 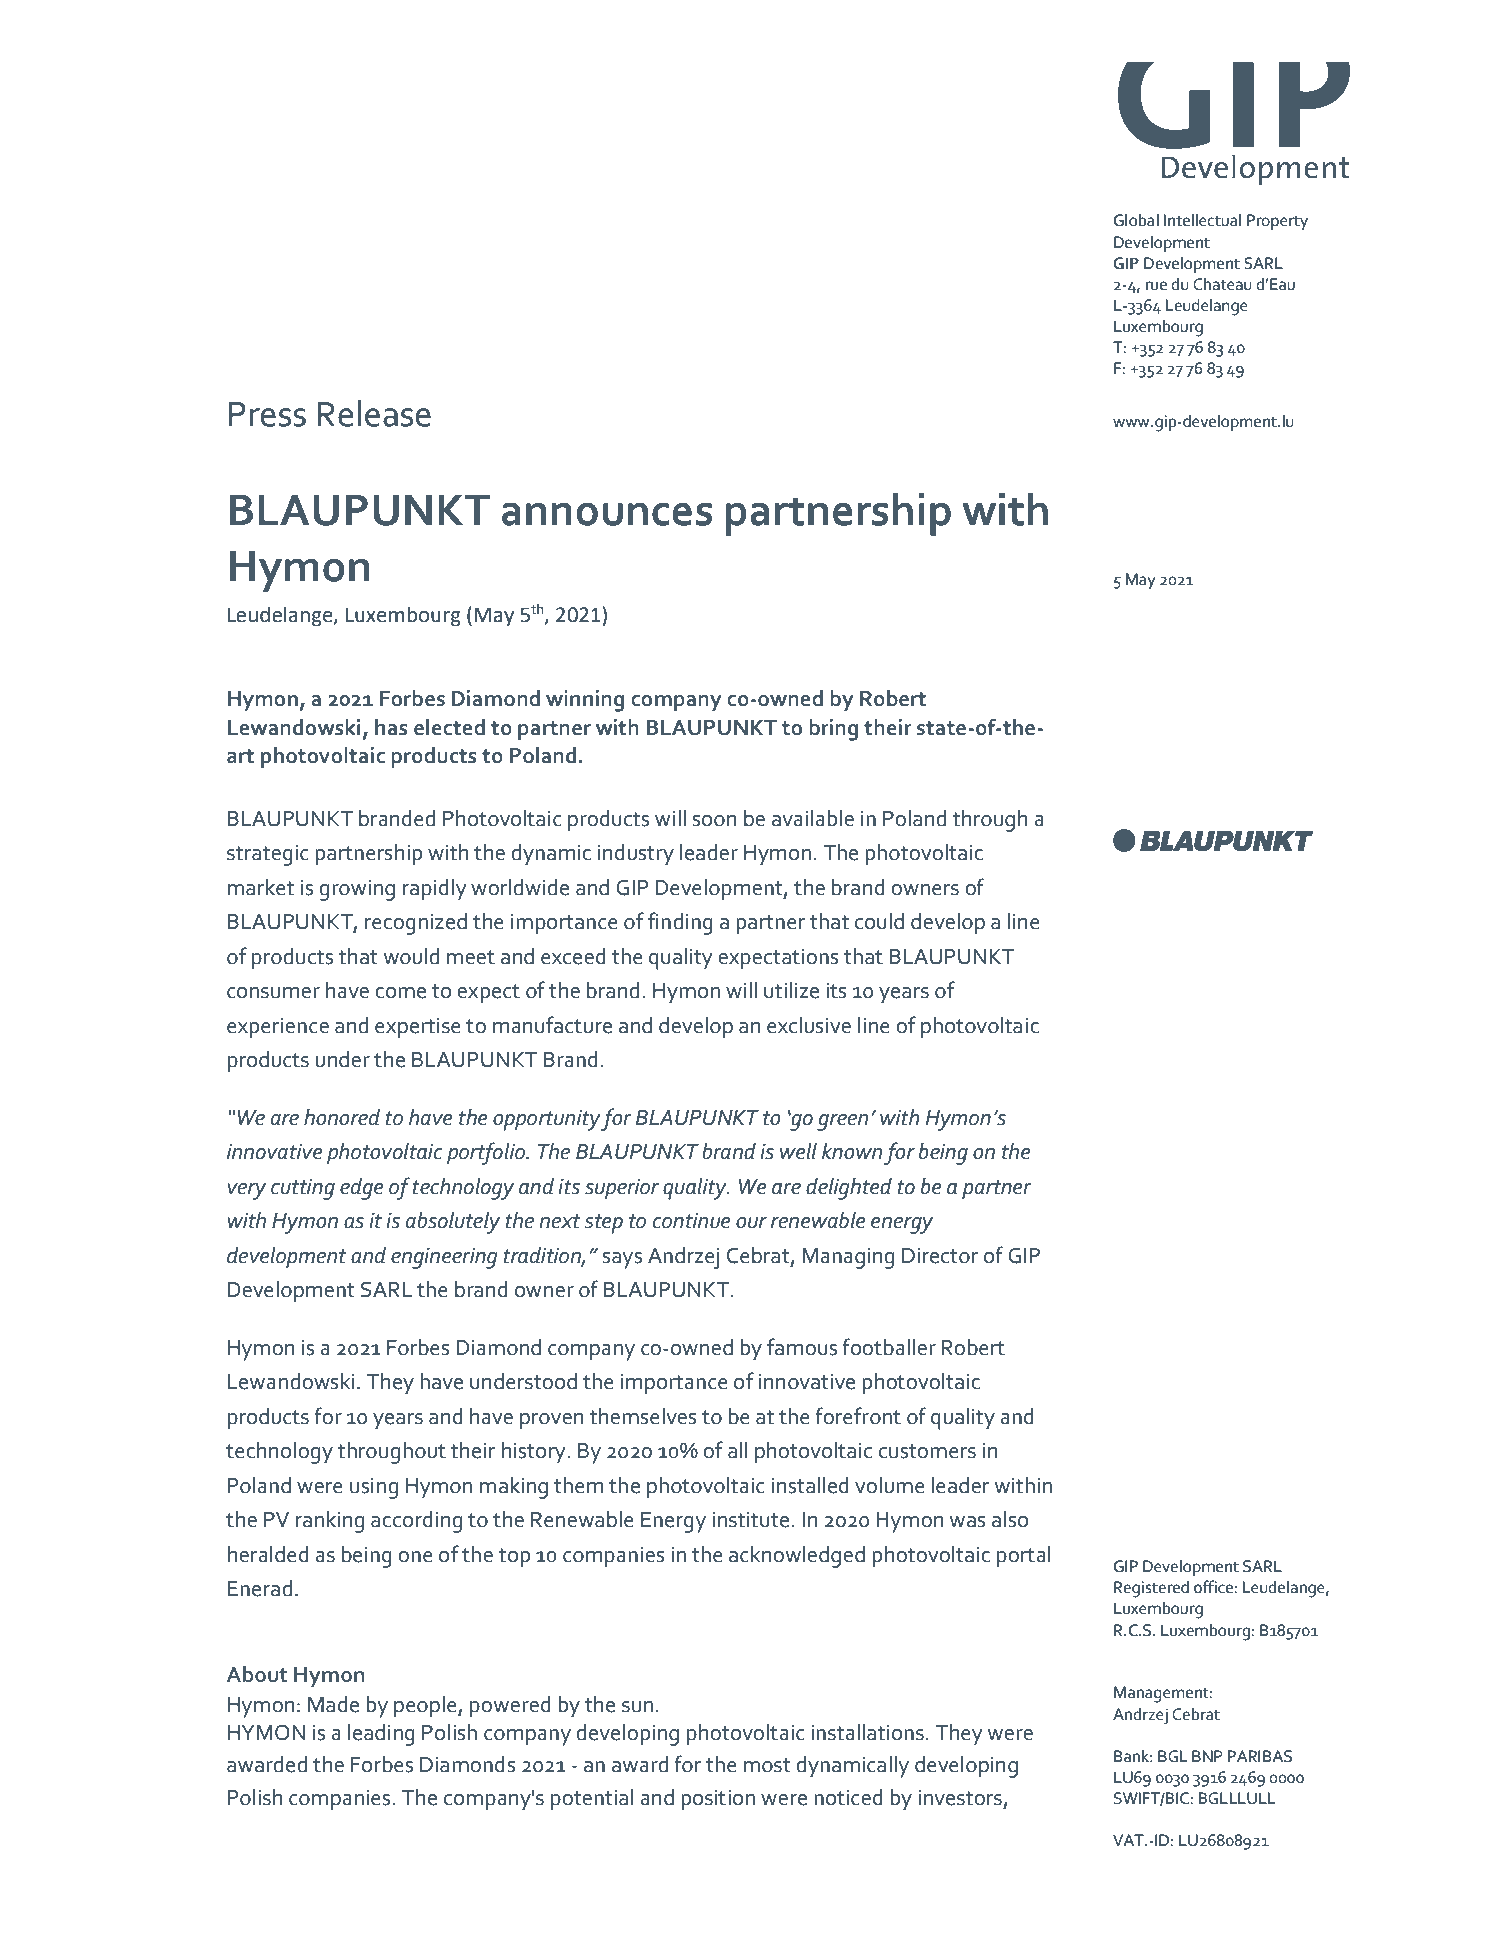 I want to click on famous, so click(x=802, y=1347).
